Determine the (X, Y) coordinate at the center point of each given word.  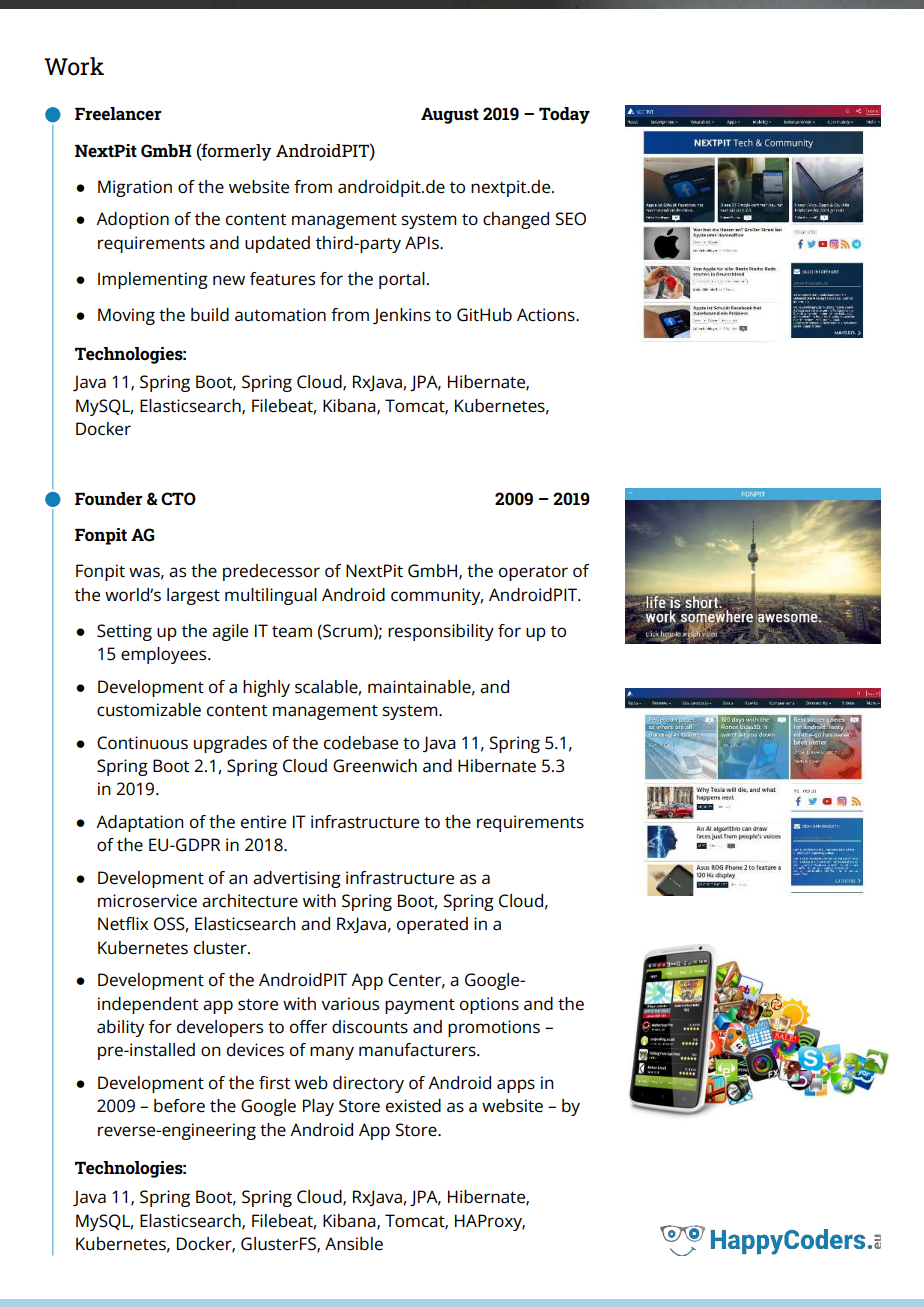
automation (280, 315)
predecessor (271, 572)
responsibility (441, 632)
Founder (109, 498)
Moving (126, 316)
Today (564, 115)
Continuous (142, 743)
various (350, 1004)
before (179, 1106)
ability (120, 1028)
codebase (361, 743)
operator (533, 573)
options (489, 1005)
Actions (547, 315)
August (450, 116)
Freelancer (118, 113)
